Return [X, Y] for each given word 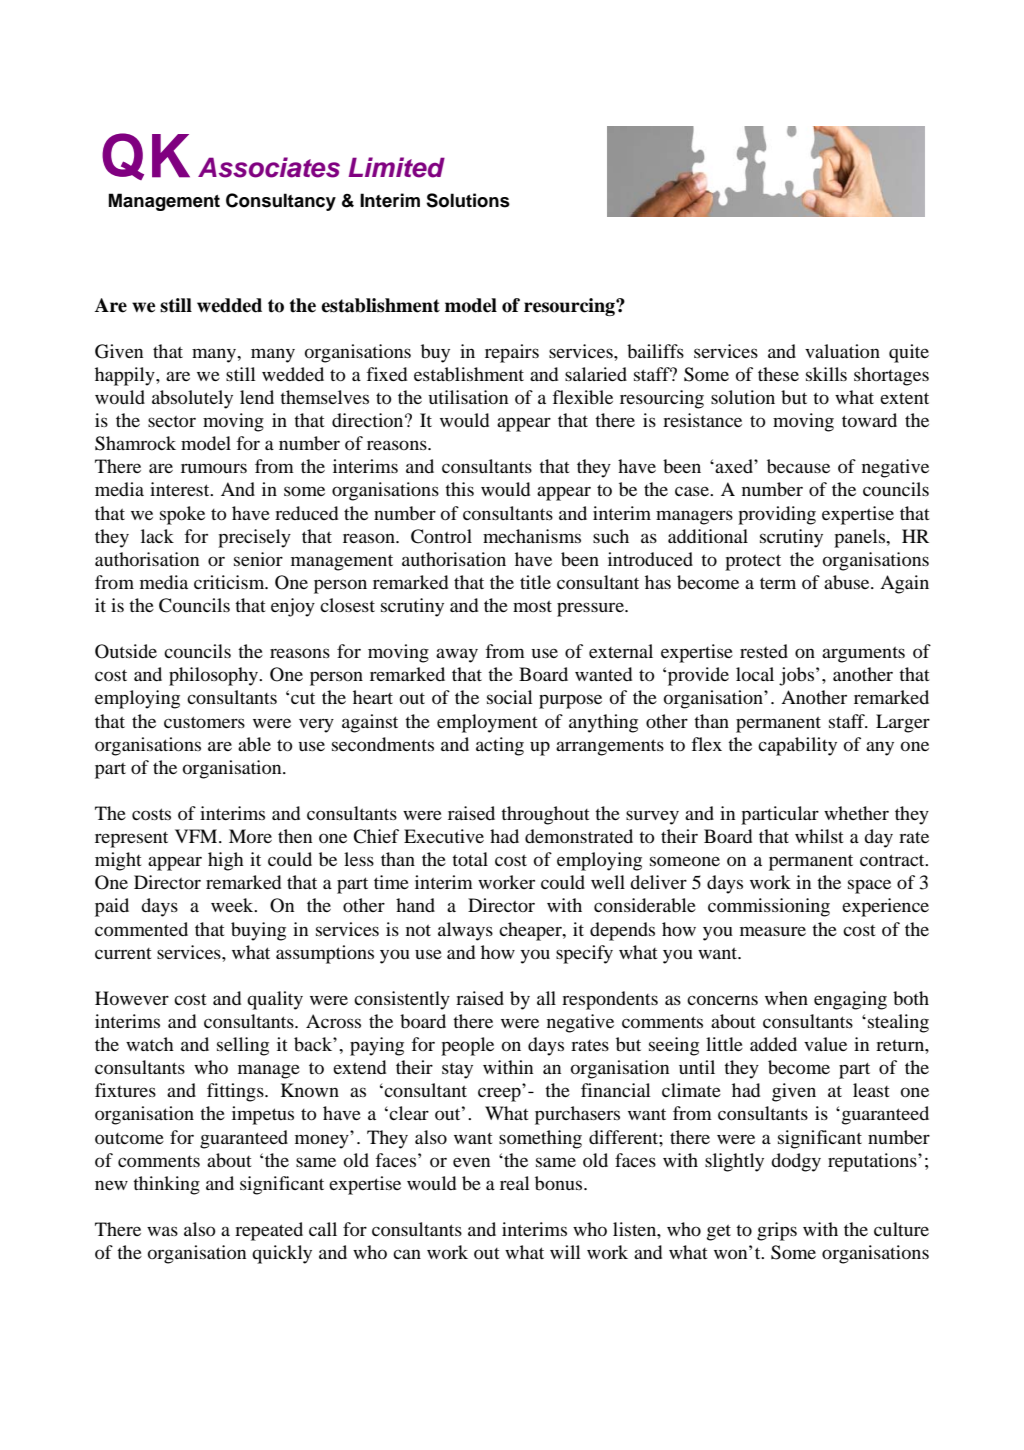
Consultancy [281, 202]
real [515, 1183]
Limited [396, 167]
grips [777, 1231]
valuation [842, 351]
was [162, 1231]
